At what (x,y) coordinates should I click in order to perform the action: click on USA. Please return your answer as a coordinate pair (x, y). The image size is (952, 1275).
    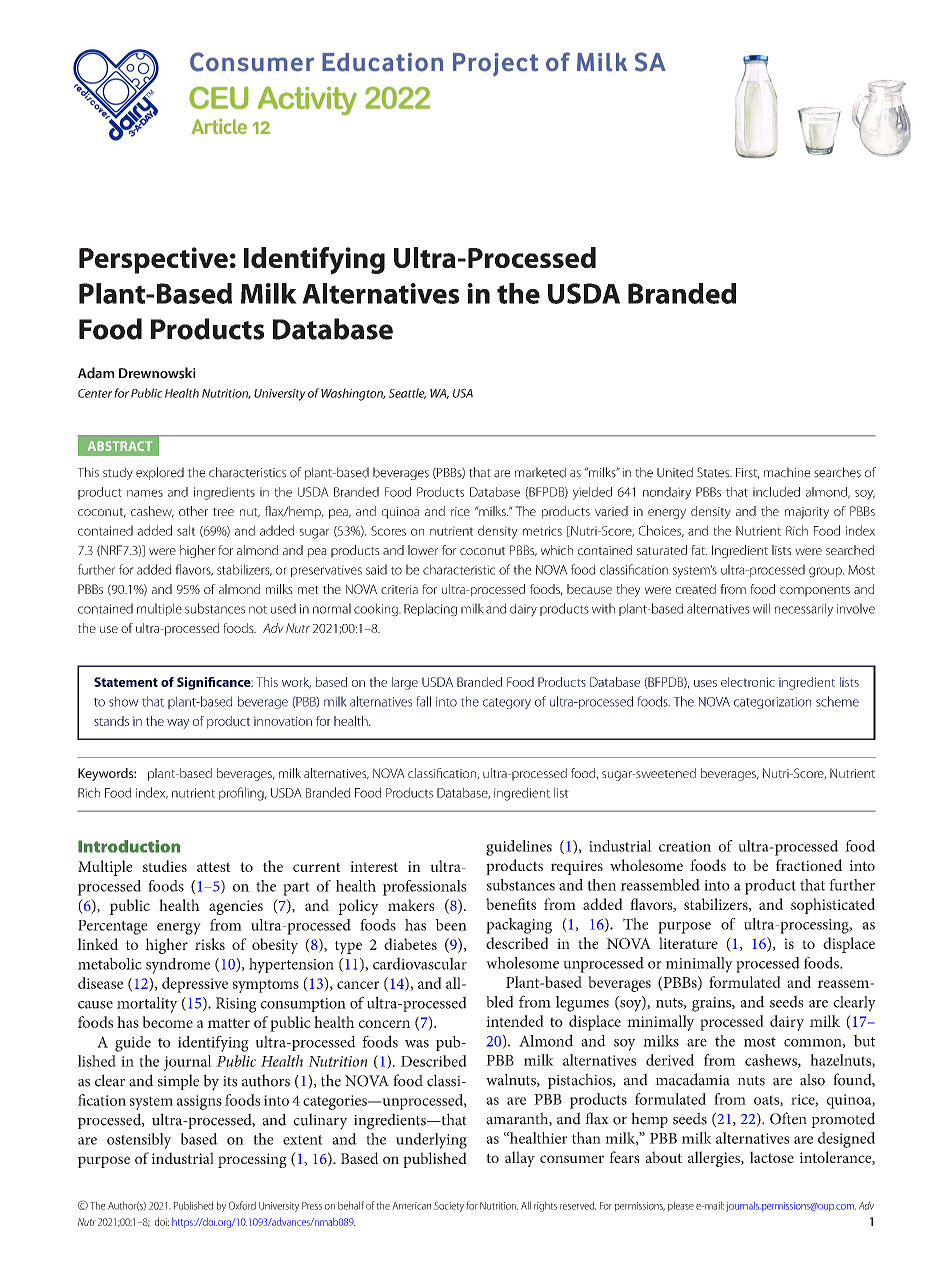
    Looking at the image, I should click on (463, 393).
